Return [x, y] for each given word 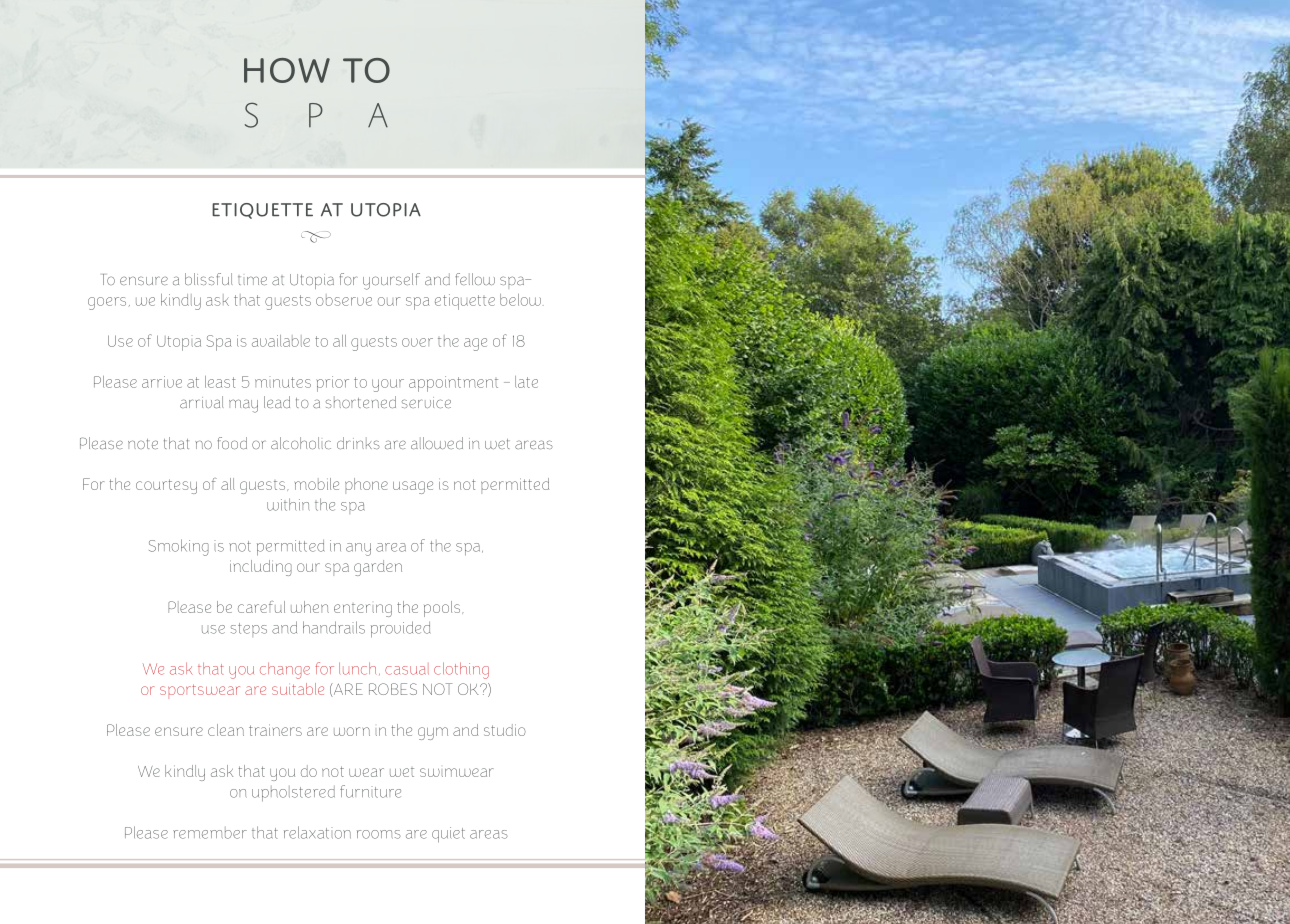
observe [344, 300]
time [252, 280]
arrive [162, 382]
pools [443, 609]
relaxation [317, 832]
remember [210, 833]
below [520, 300]
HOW [287, 70]
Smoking [179, 547]
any [358, 549]
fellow [475, 279]
